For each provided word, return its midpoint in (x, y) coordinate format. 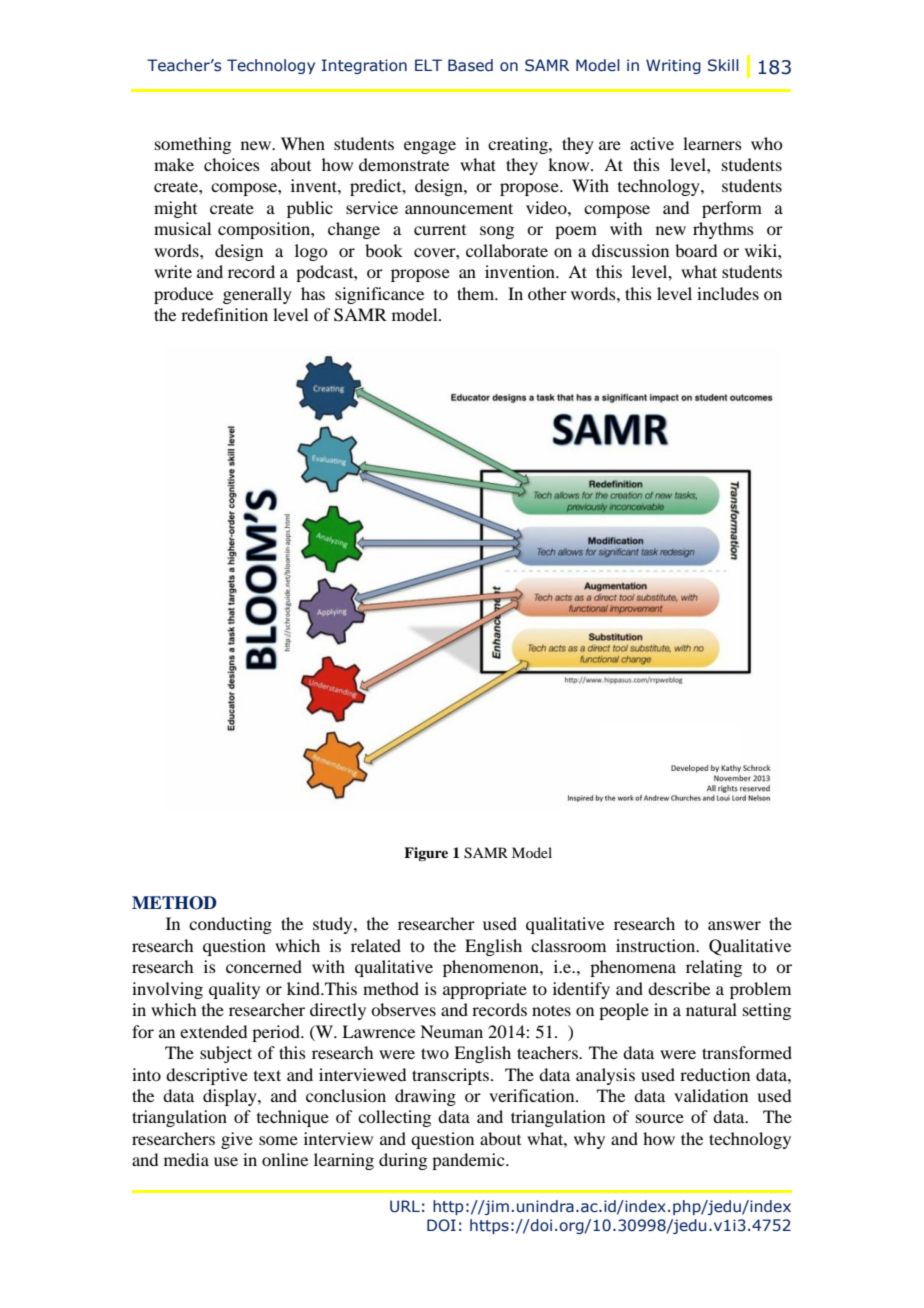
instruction (657, 945)
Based (470, 65)
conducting (230, 925)
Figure (426, 854)
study (334, 925)
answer (734, 925)
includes (728, 293)
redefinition (224, 314)
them (477, 293)
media (186, 1159)
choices (232, 164)
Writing (673, 66)
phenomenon (492, 968)
